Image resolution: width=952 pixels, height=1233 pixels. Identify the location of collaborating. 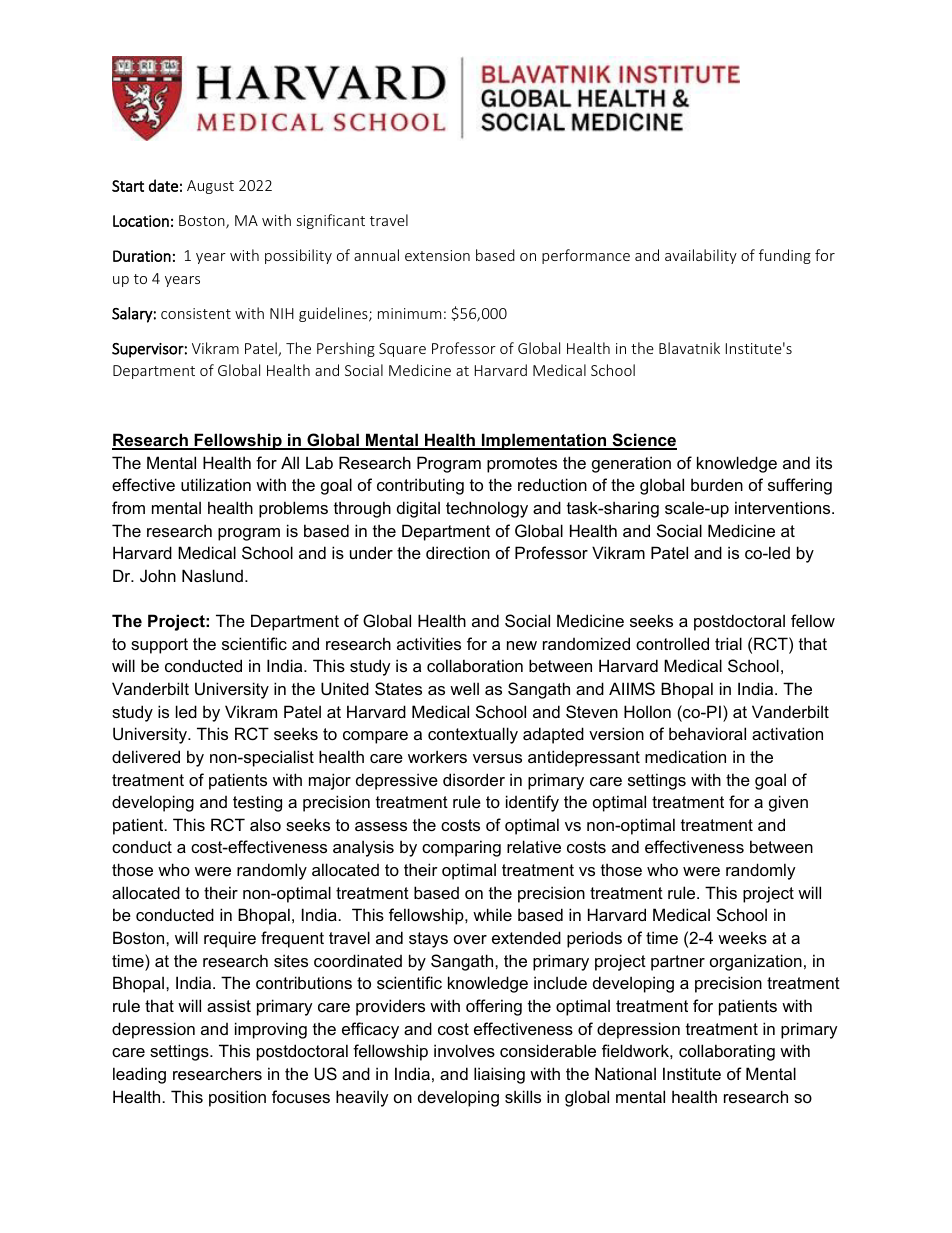
(727, 1052).
